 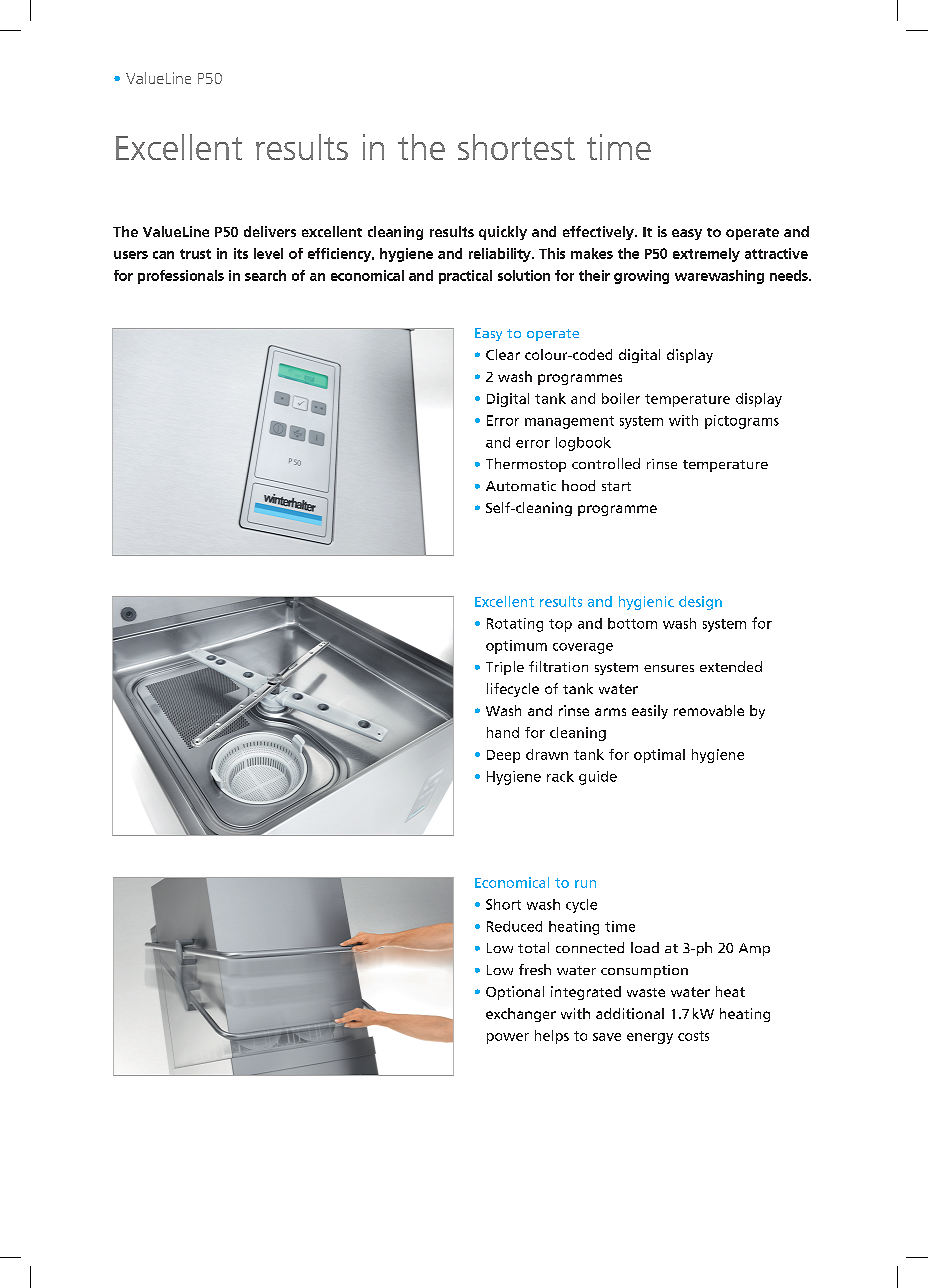 What do you see at coordinates (195, 254) in the screenshot?
I see `trust` at bounding box center [195, 254].
